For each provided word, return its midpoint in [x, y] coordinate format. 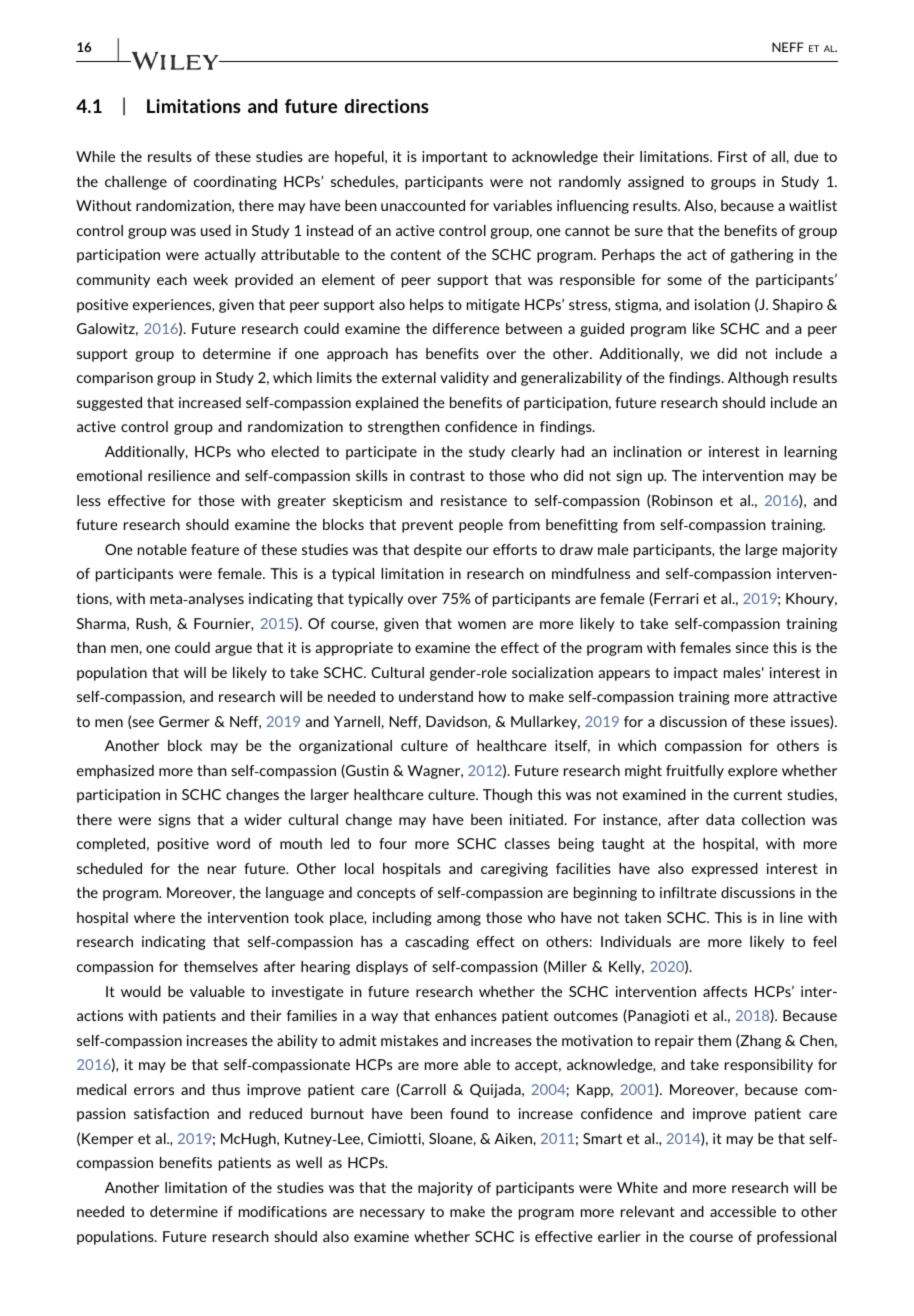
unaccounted [423, 205]
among [459, 920]
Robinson [681, 501]
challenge [136, 183]
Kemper [108, 1140]
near [222, 870]
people [481, 526]
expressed [725, 870]
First [733, 156]
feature [215, 549]
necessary [392, 1214]
